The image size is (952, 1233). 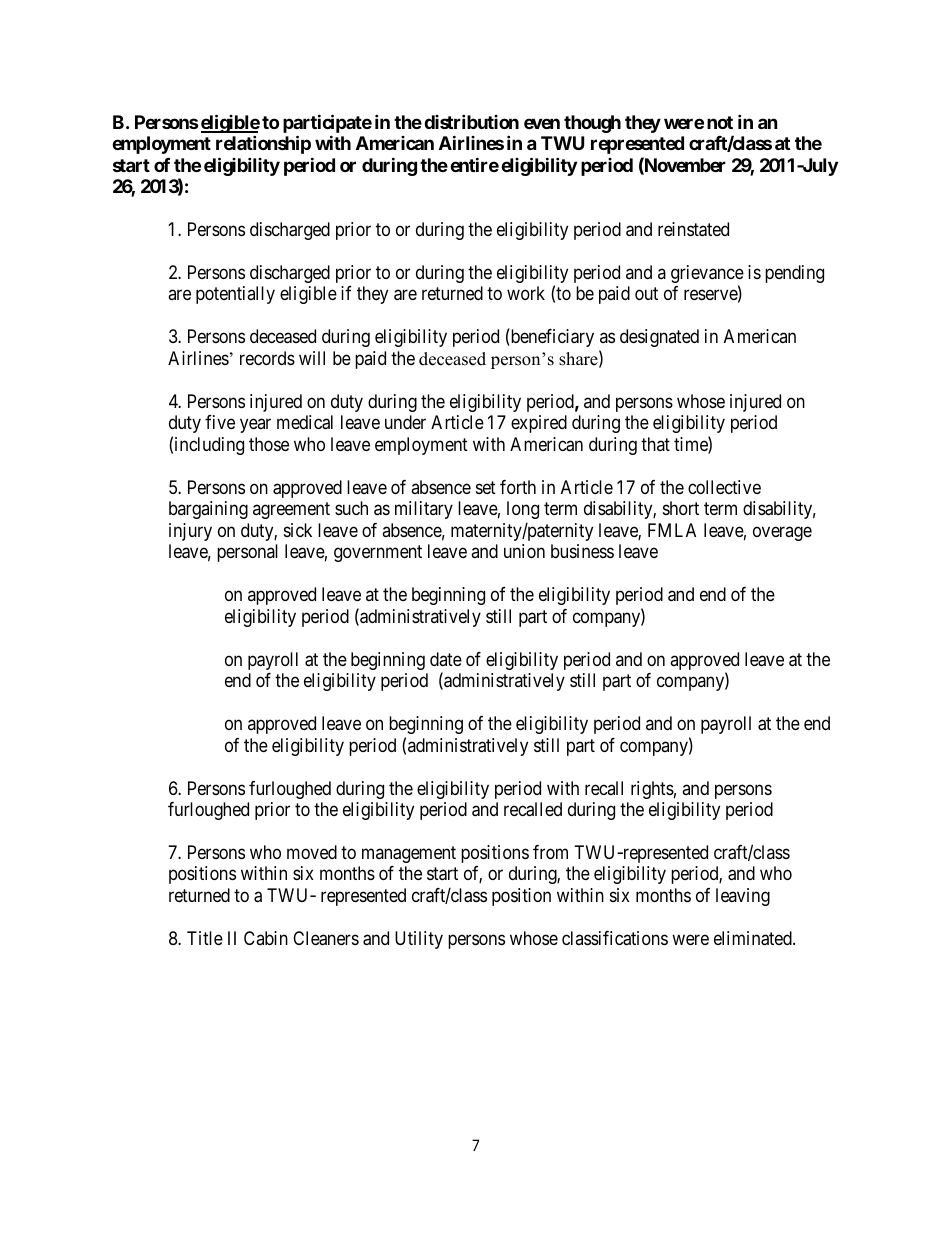 What do you see at coordinates (471, 121) in the screenshot?
I see `distribution` at bounding box center [471, 121].
